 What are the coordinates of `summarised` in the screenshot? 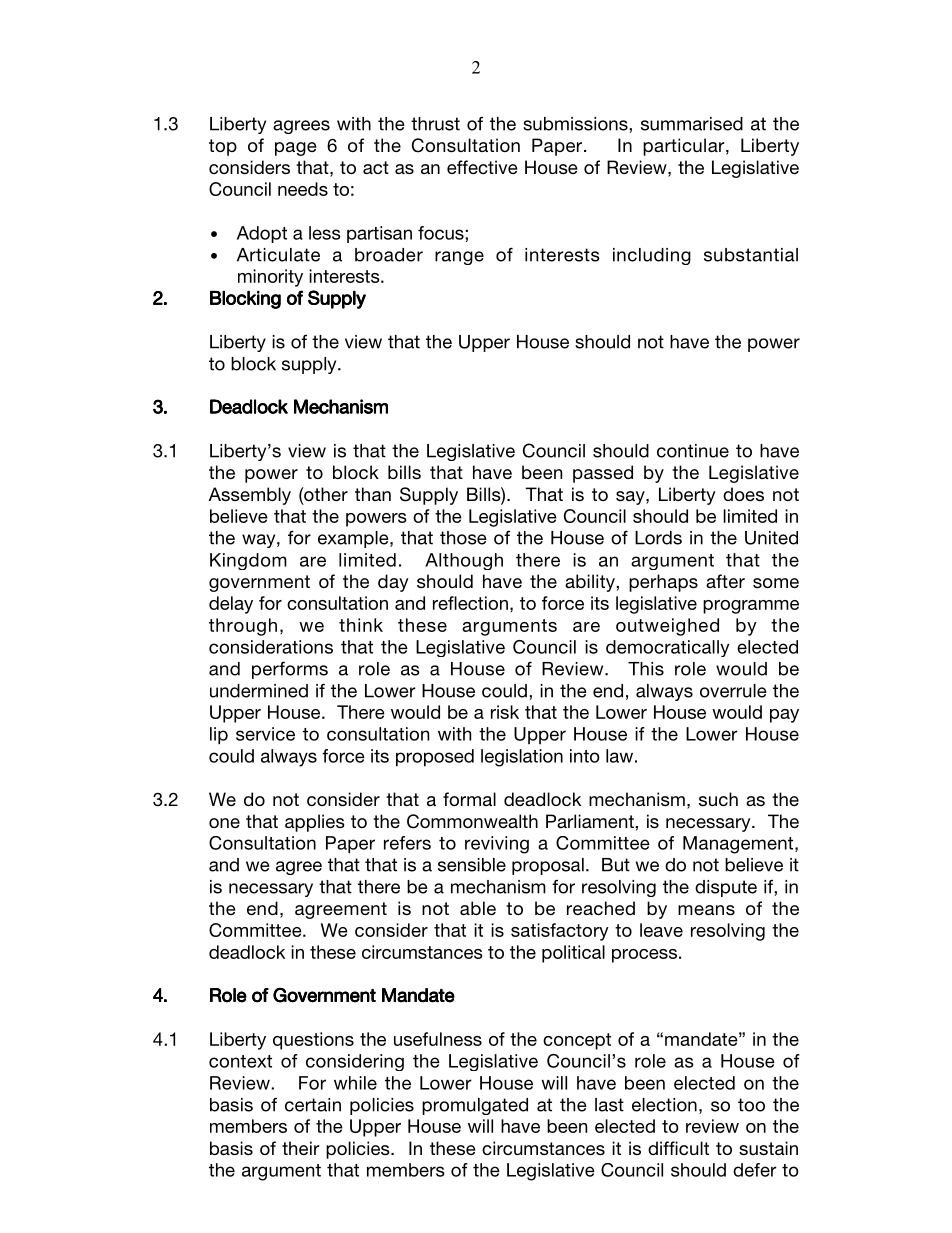 It's located at (692, 124).
